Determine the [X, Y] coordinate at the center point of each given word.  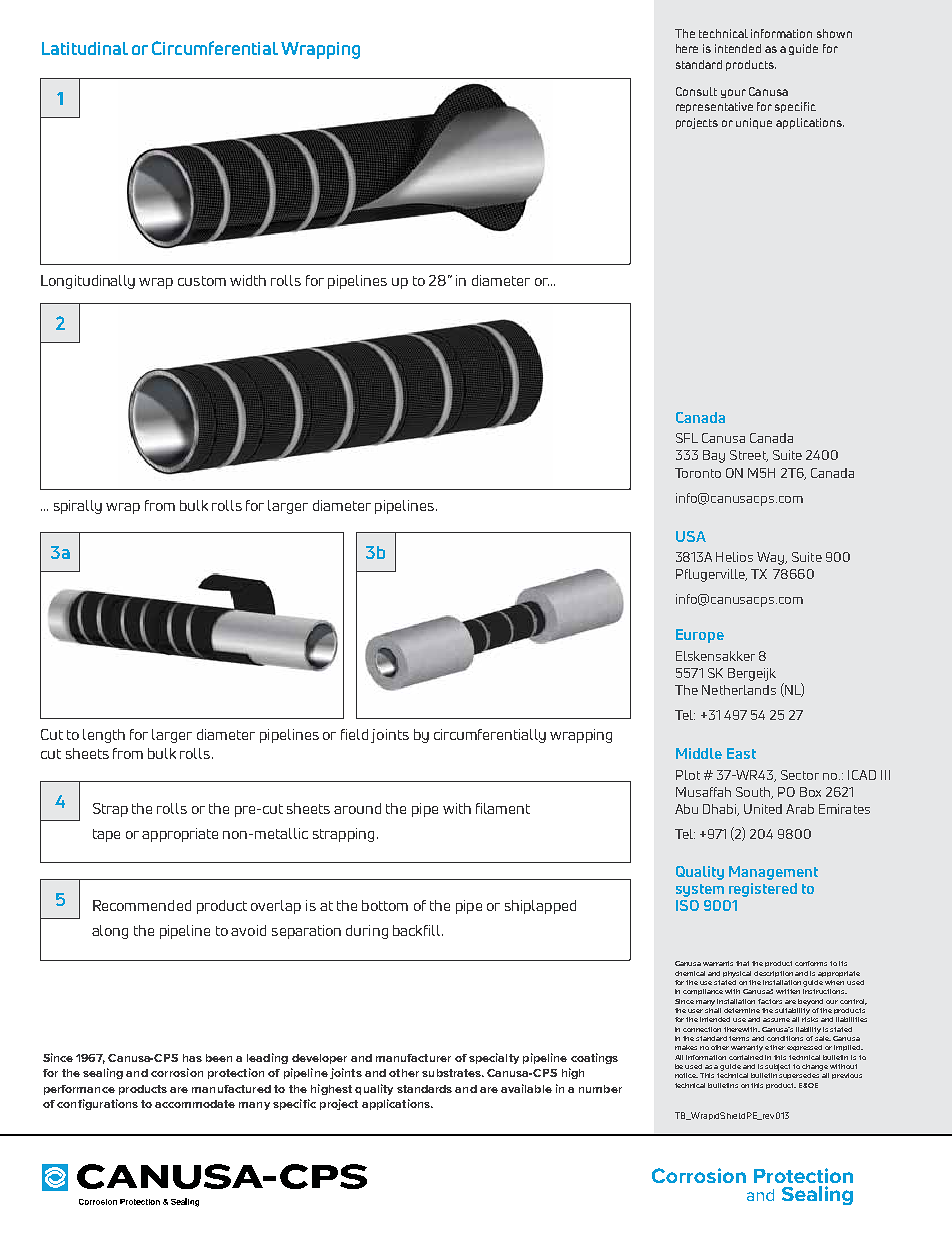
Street [749, 456]
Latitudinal [85, 48]
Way [772, 558]
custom [202, 281]
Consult [696, 91]
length [104, 736]
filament [503, 808]
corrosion [177, 1072]
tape [106, 835]
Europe [700, 636]
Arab [800, 809]
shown [834, 33]
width [248, 280]
